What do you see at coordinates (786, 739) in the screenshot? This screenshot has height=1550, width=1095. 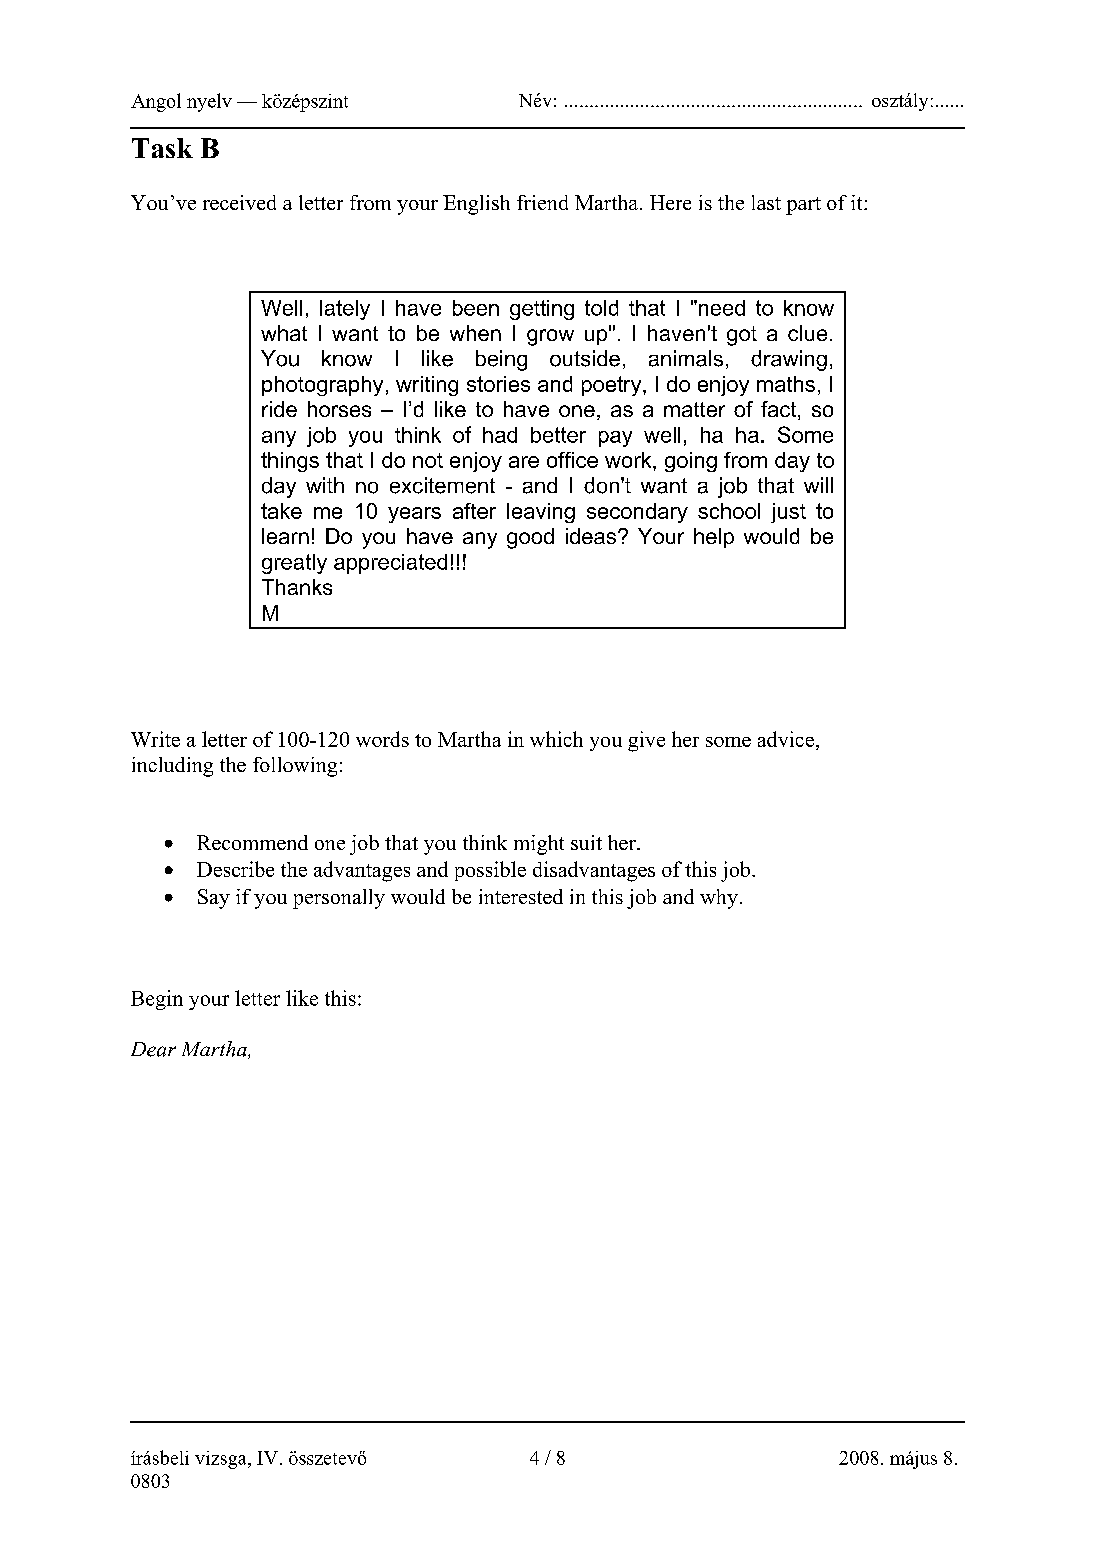 I see `advice` at bounding box center [786, 739].
